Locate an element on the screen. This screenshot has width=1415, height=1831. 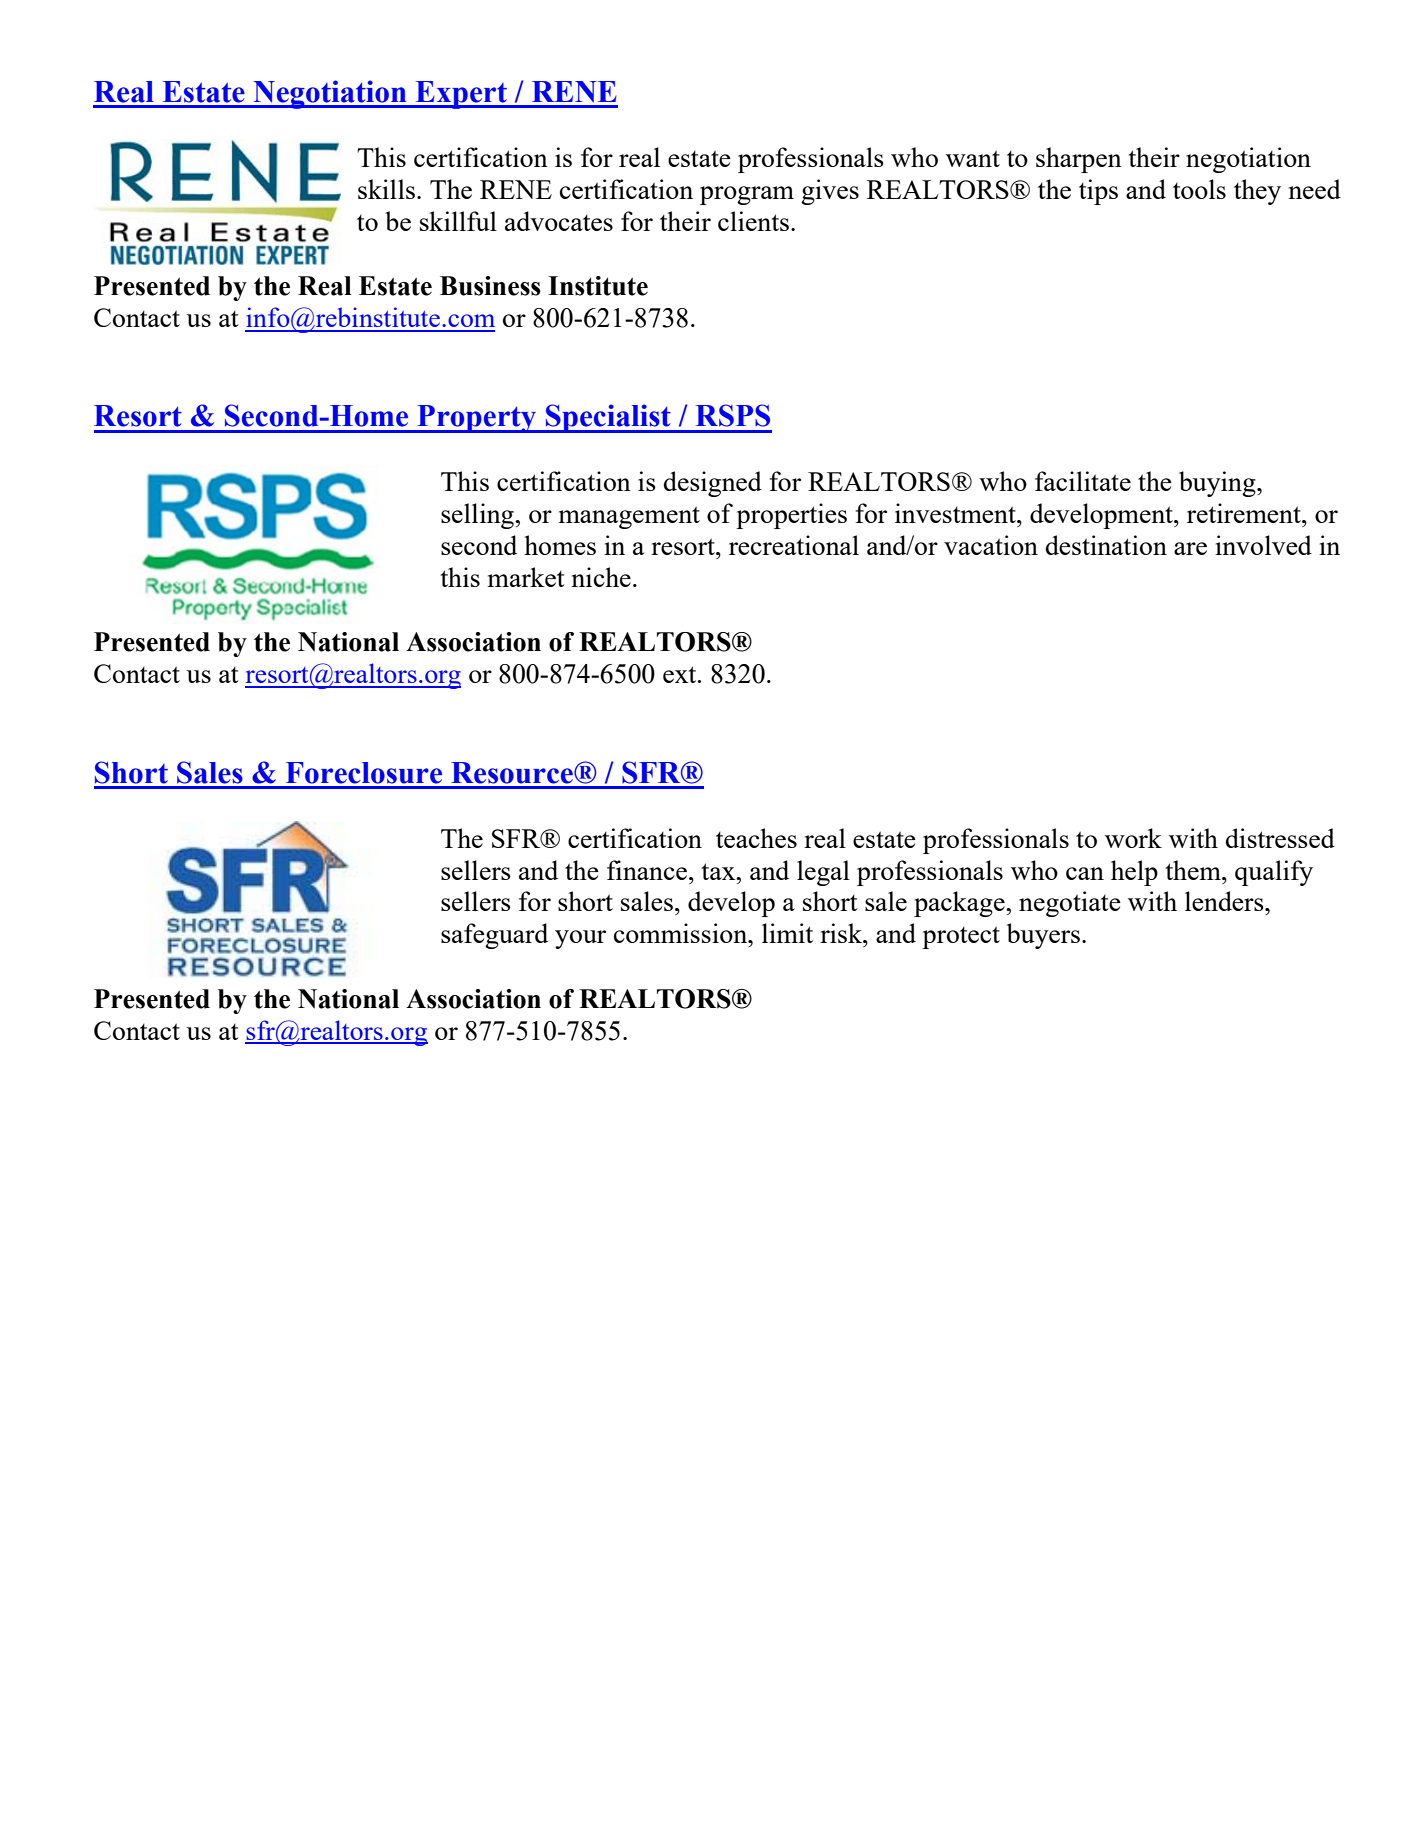
want is located at coordinates (973, 158).
